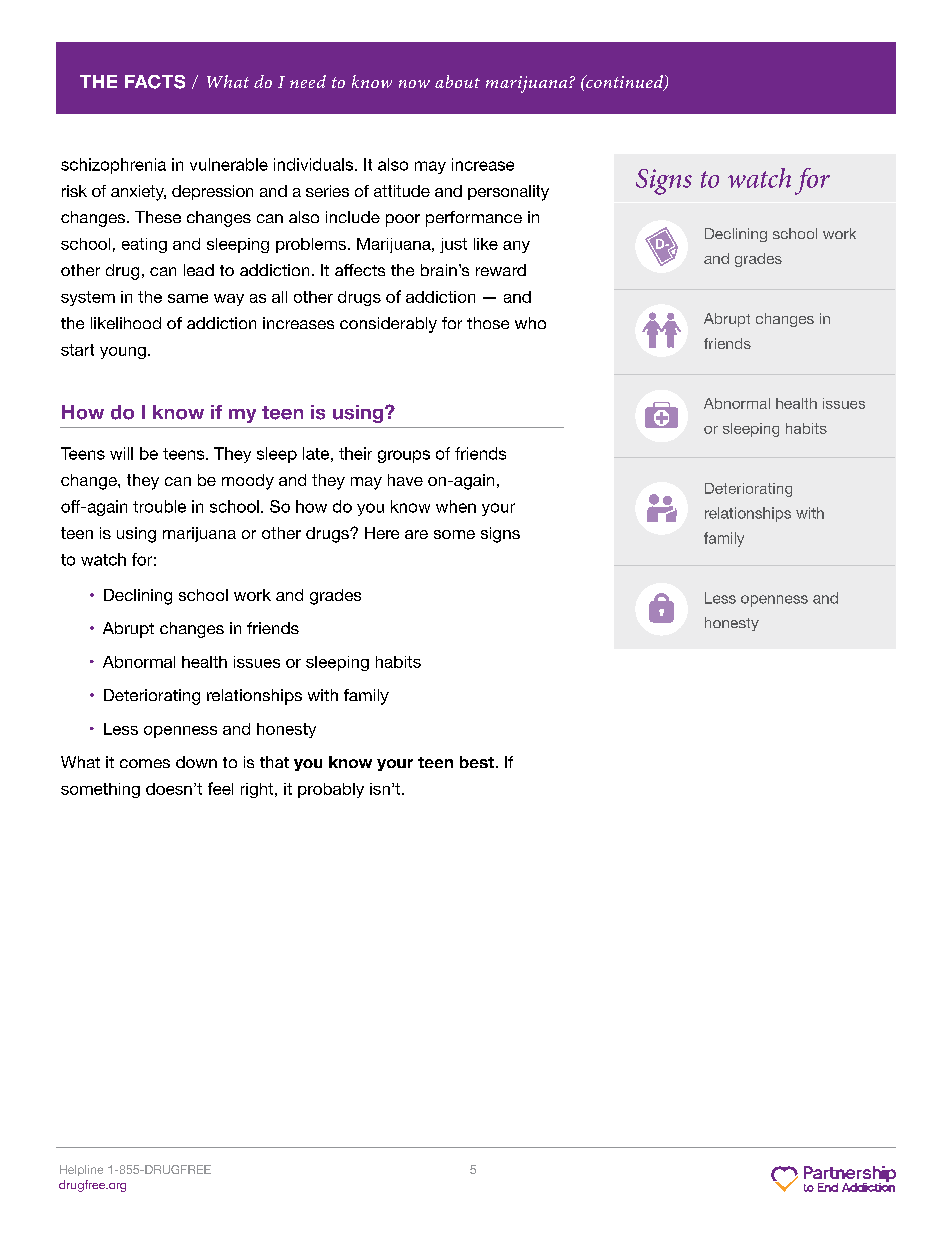 Image resolution: width=952 pixels, height=1233 pixels. Describe the element at coordinates (81, 1170) in the screenshot. I see `Helpline` at that location.
